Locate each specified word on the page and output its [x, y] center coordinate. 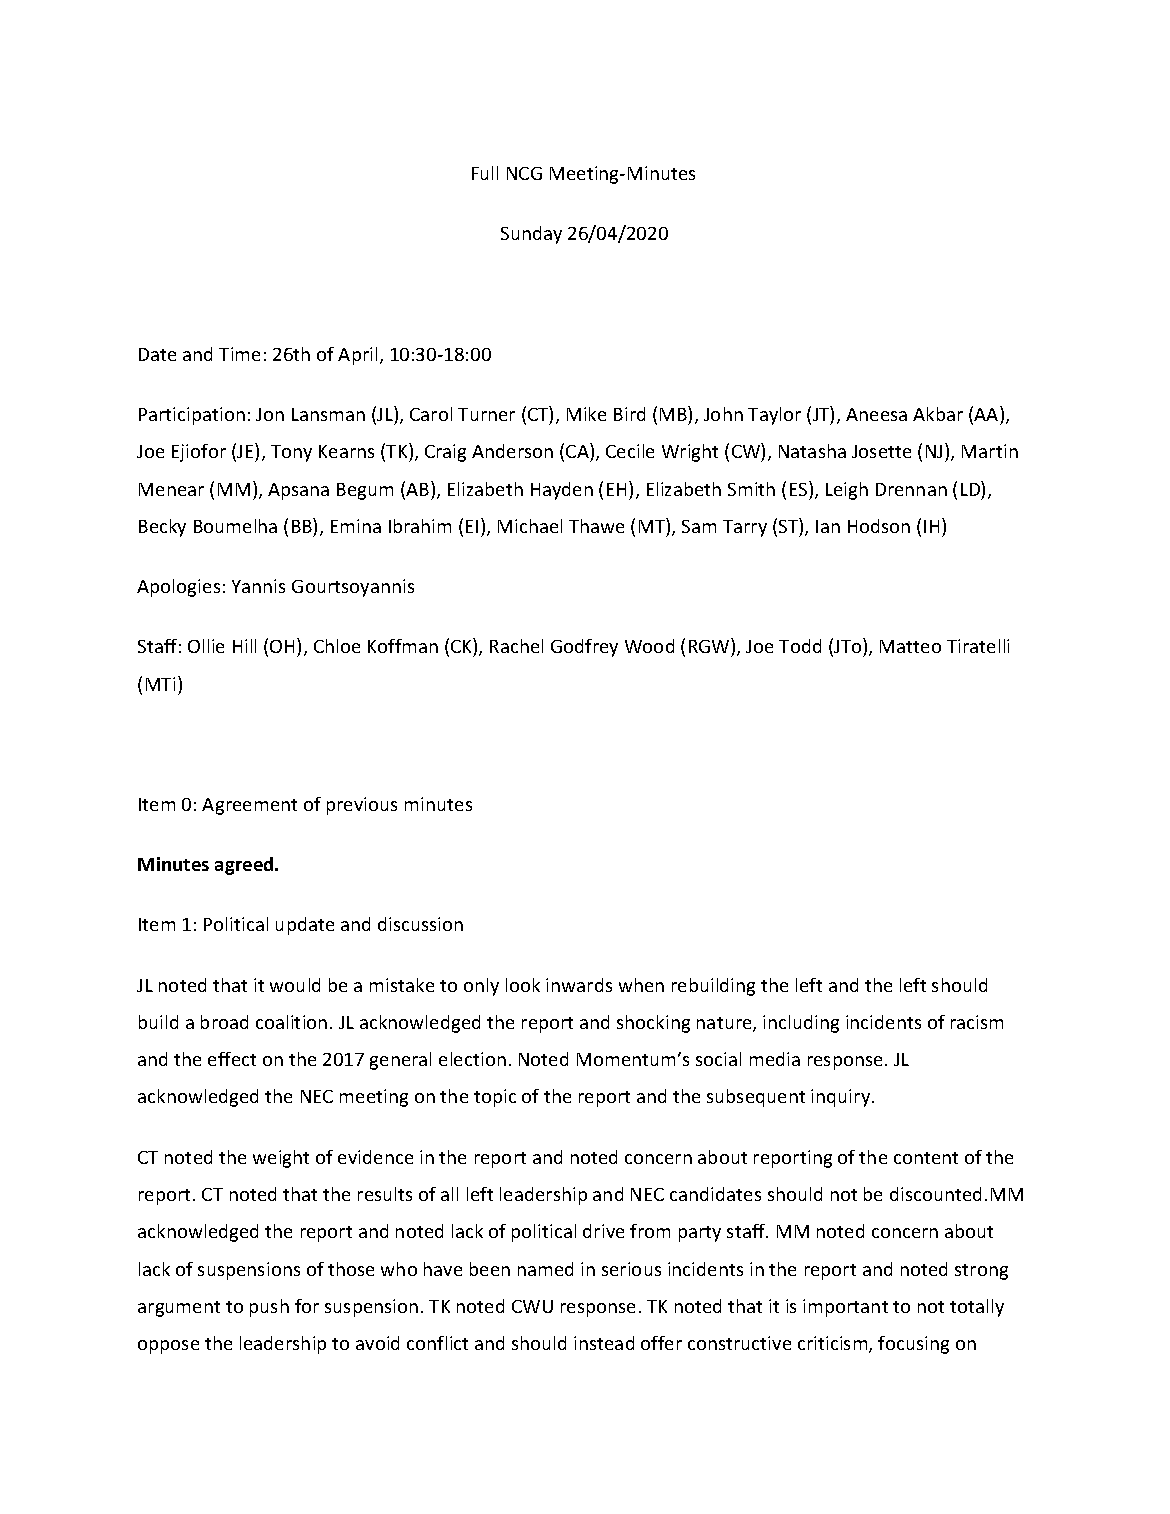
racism [977, 1022]
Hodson [879, 526]
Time [239, 354]
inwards [579, 985]
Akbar [938, 414]
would [295, 985]
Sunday [531, 235]
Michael [530, 526]
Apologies [178, 588]
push [269, 1308]
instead [604, 1343]
